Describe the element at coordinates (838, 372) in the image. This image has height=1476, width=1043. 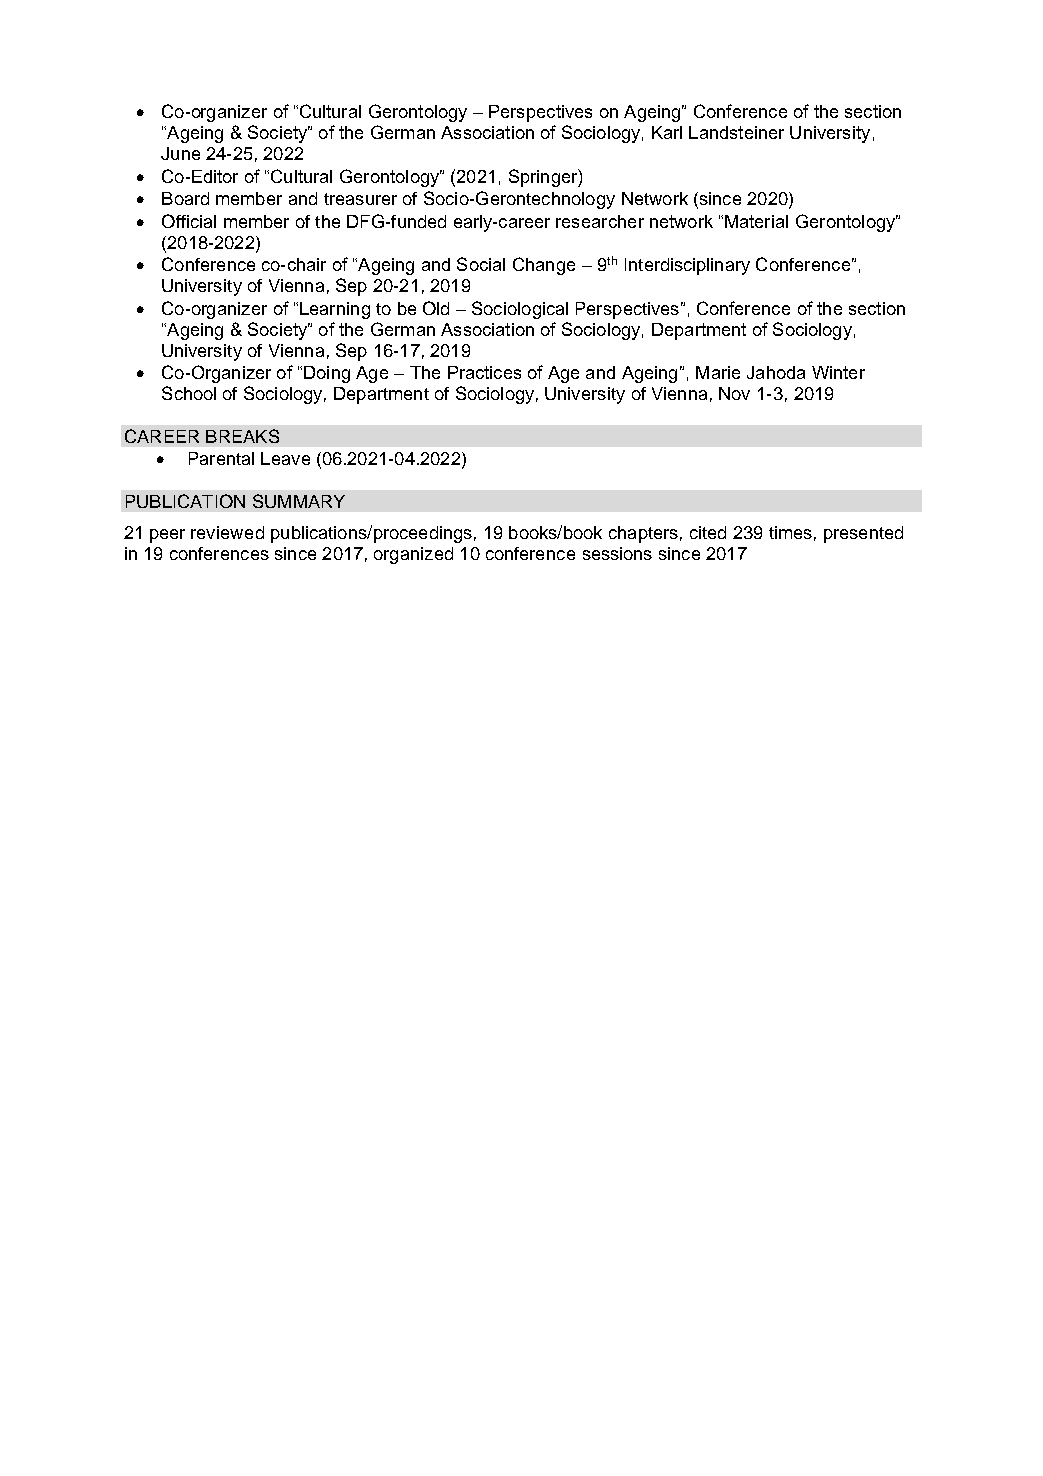
I see `Winter` at that location.
